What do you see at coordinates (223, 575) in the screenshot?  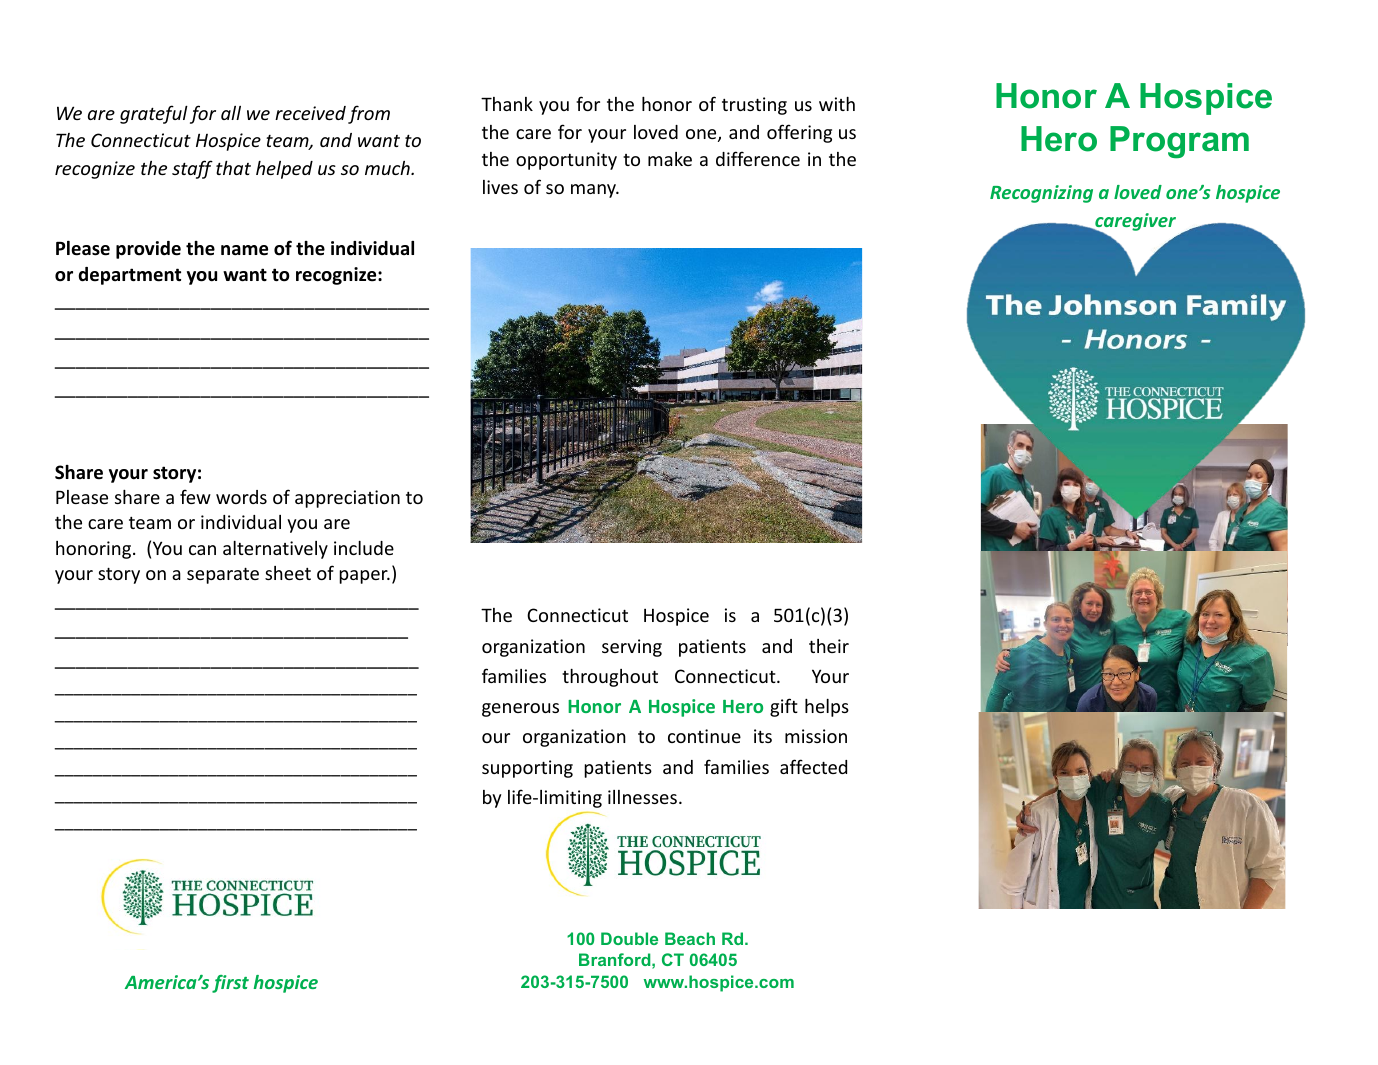 I see `separate` at bounding box center [223, 575].
